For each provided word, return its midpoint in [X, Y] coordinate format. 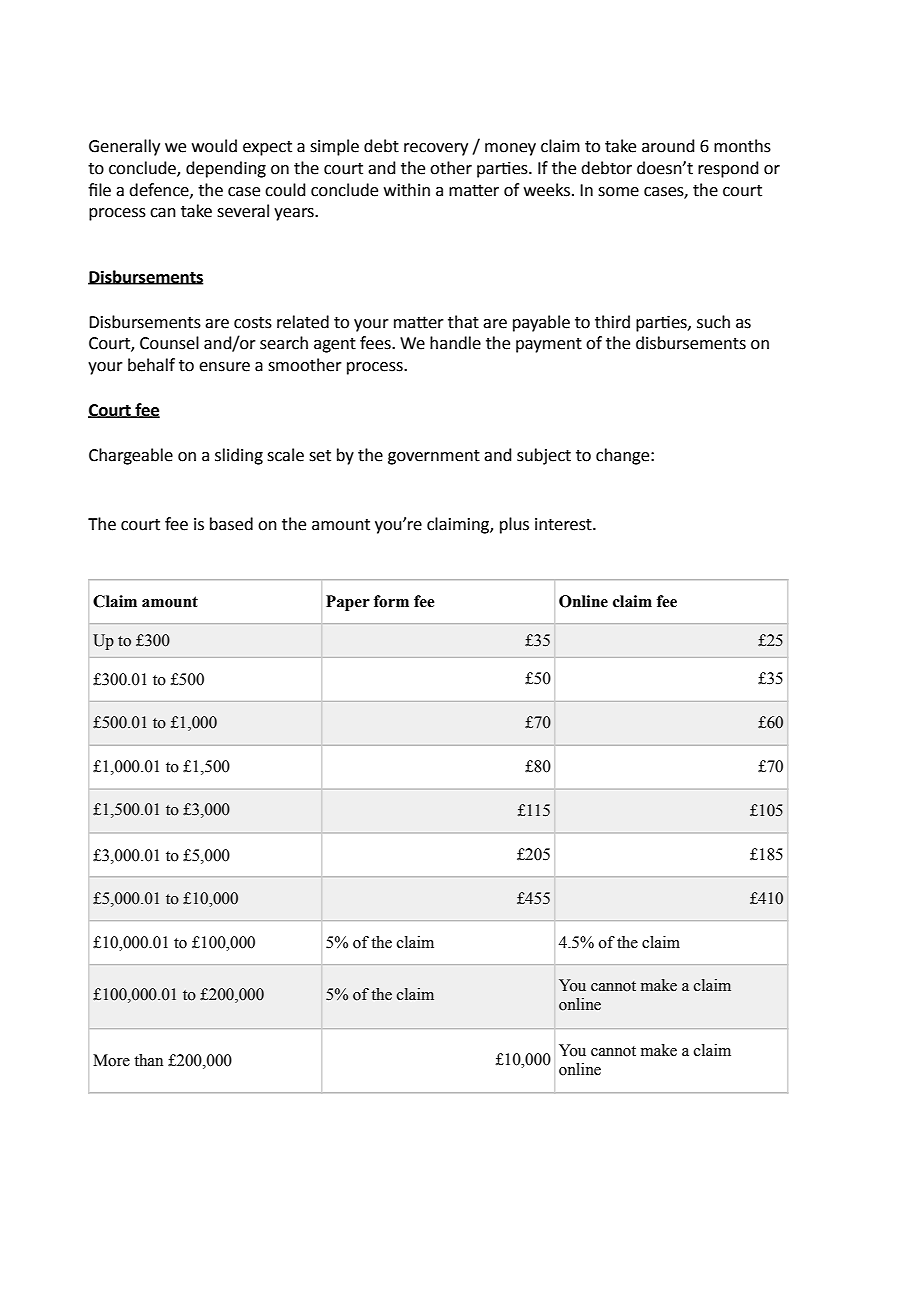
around [668, 146]
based [231, 524]
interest [564, 524]
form [391, 601]
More [111, 1060]
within [407, 190]
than [148, 1060]
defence [160, 190]
